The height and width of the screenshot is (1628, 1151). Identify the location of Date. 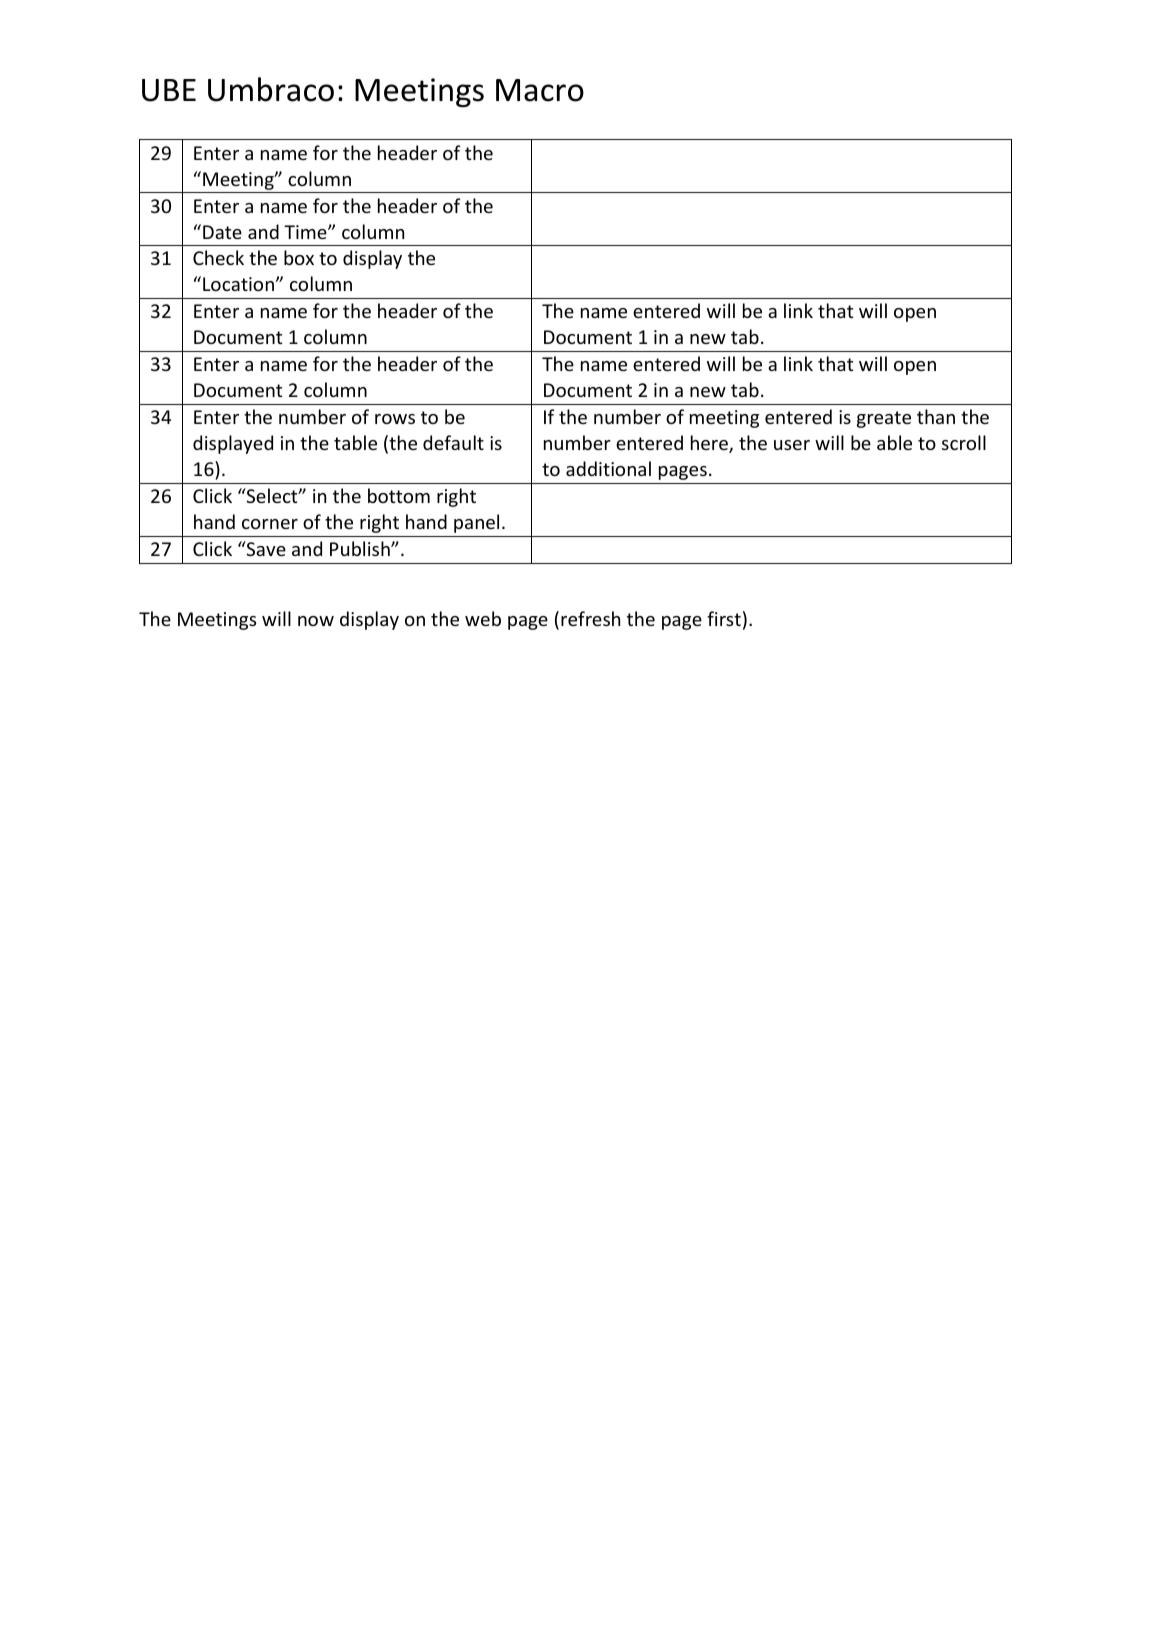
(222, 232).
